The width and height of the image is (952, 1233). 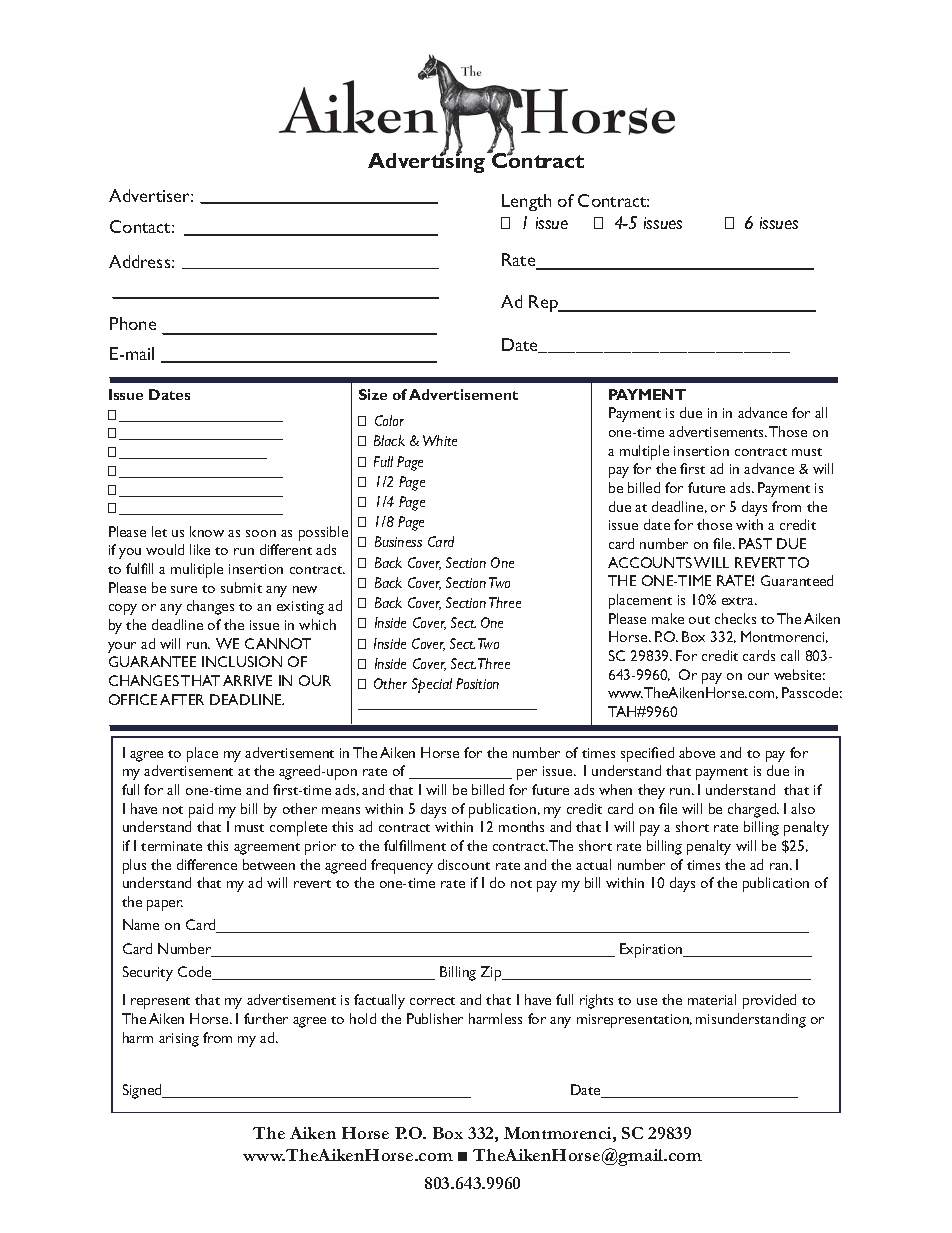 I want to click on Publisher, so click(x=435, y=1018).
